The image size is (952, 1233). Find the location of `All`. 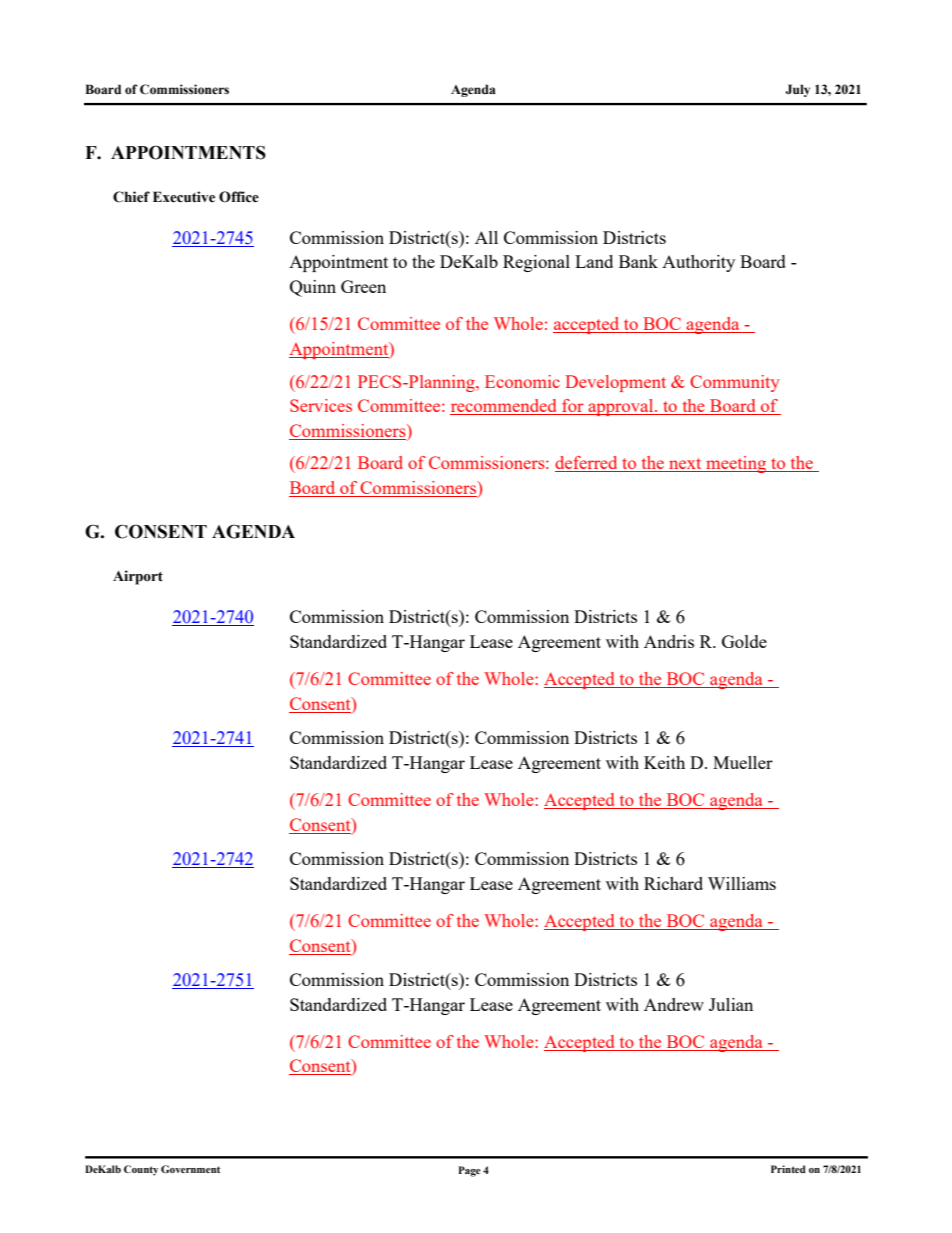

All is located at coordinates (486, 237).
